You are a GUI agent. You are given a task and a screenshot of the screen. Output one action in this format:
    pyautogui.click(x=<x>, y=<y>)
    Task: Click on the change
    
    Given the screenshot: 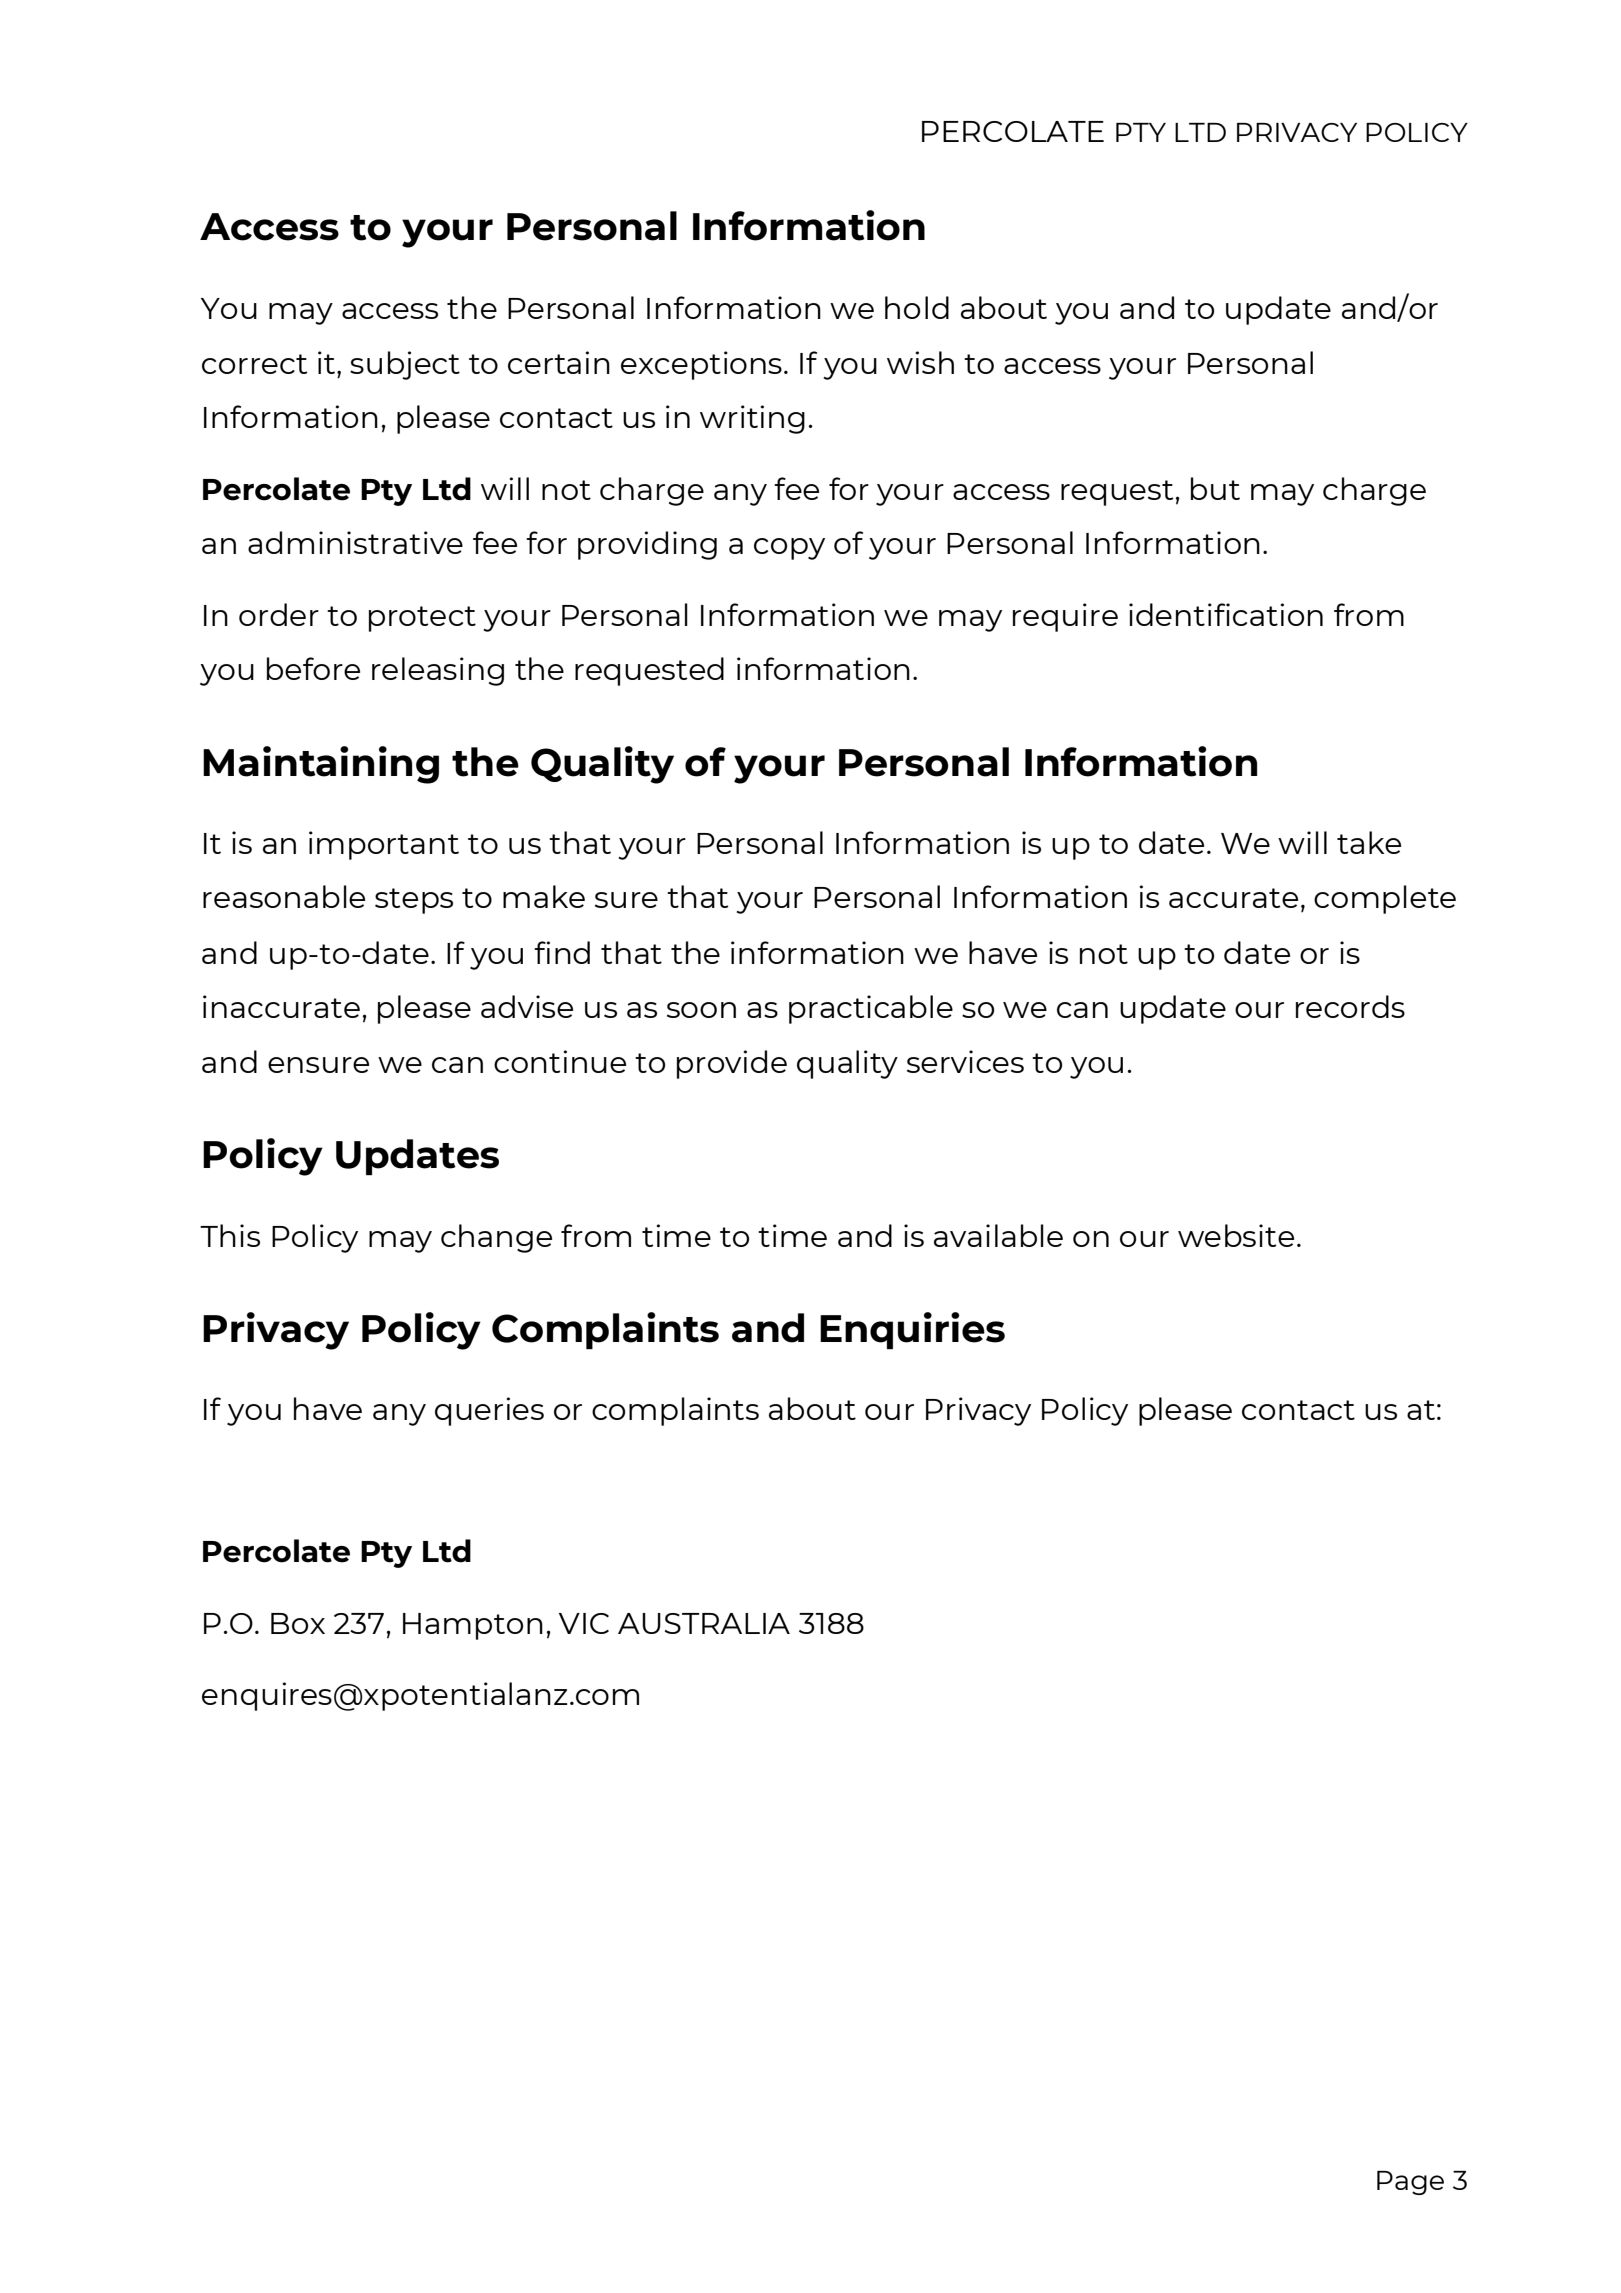 What is the action you would take?
    pyautogui.click(x=496, y=1238)
